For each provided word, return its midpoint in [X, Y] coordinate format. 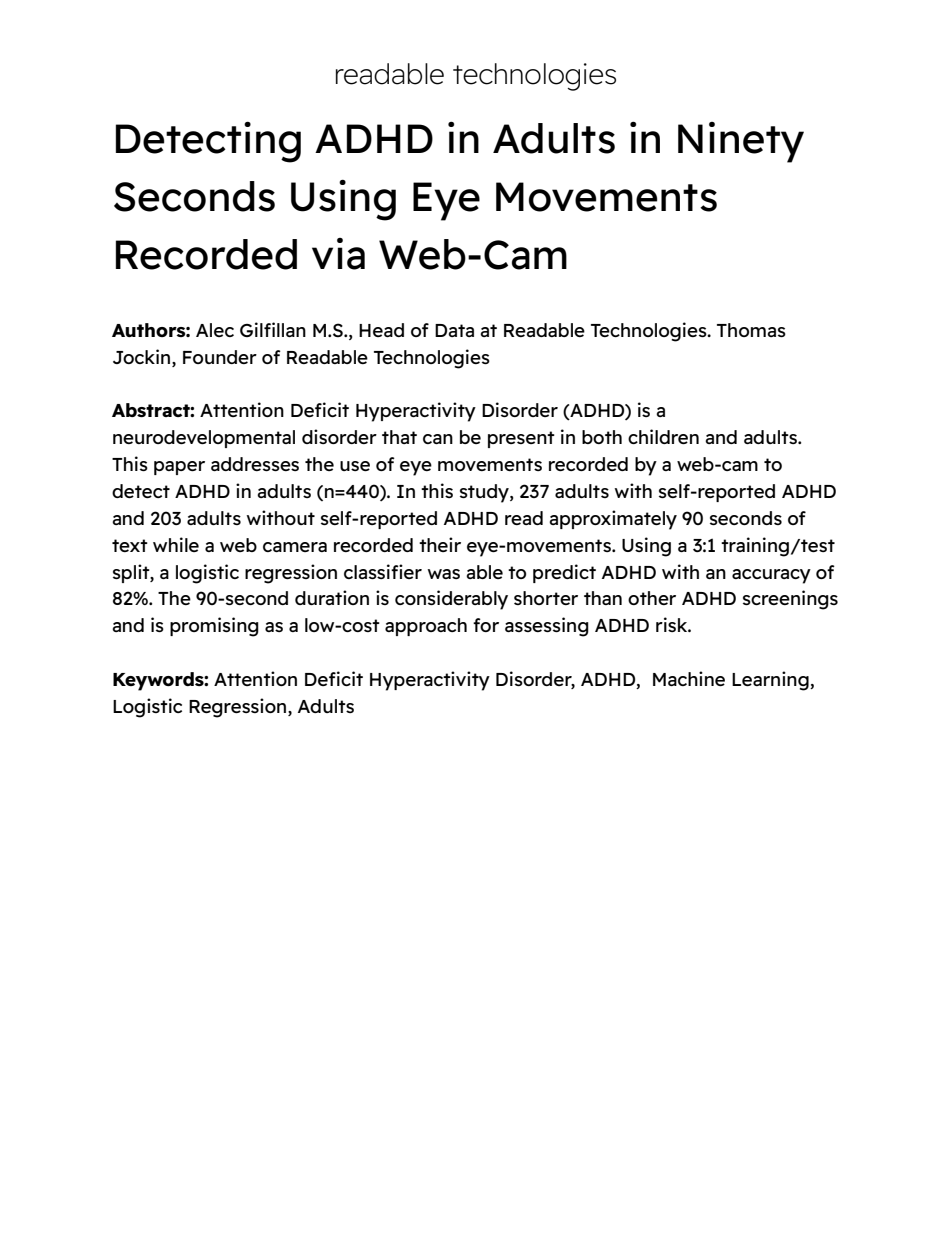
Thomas [751, 330]
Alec [215, 330]
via [338, 254]
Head [381, 330]
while [176, 544]
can [438, 439]
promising [214, 627]
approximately [613, 520]
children [663, 436]
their [440, 544]
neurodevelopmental [204, 439]
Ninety [741, 142]
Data [454, 330]
